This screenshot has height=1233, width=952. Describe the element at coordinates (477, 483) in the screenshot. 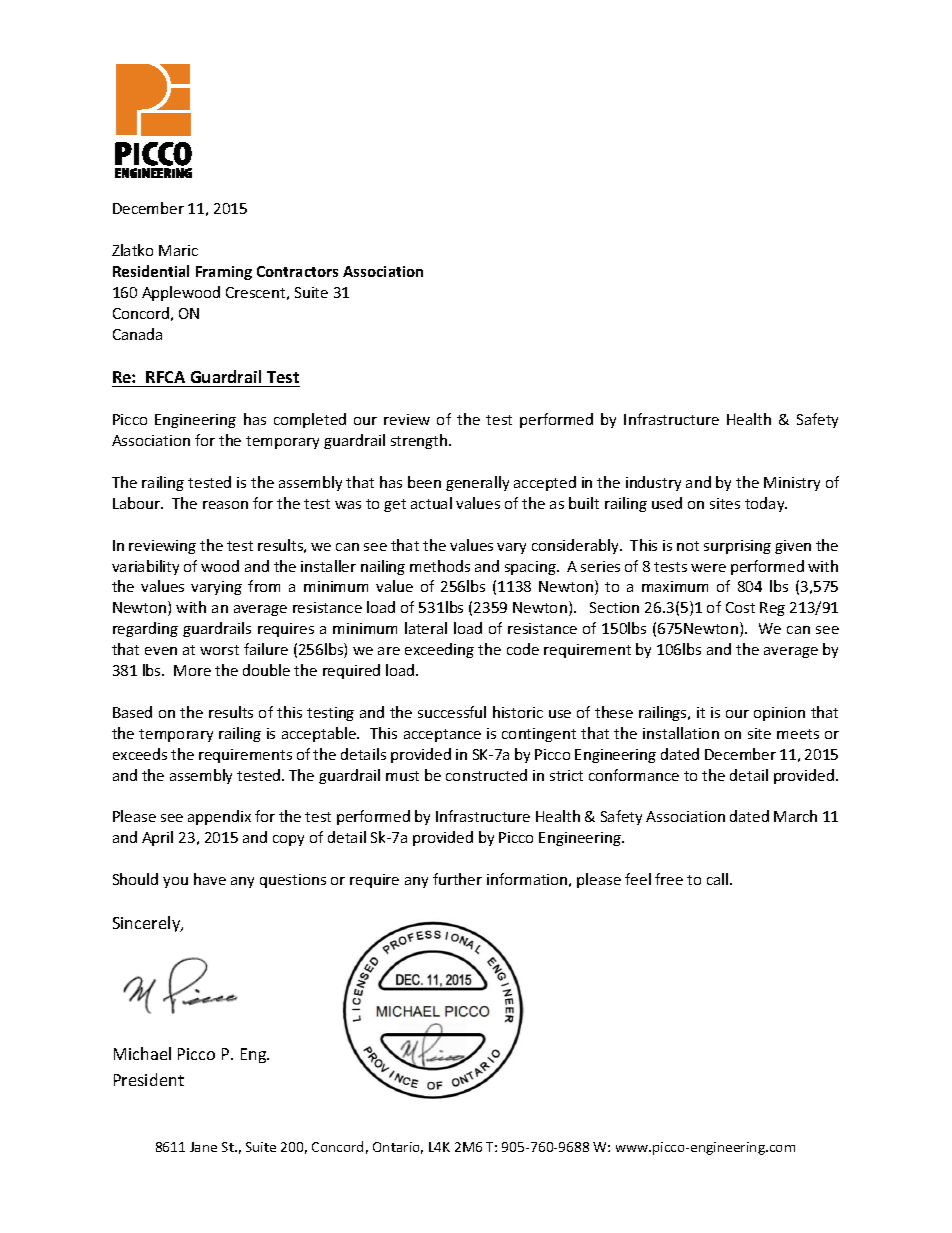

I see `generally` at that location.
